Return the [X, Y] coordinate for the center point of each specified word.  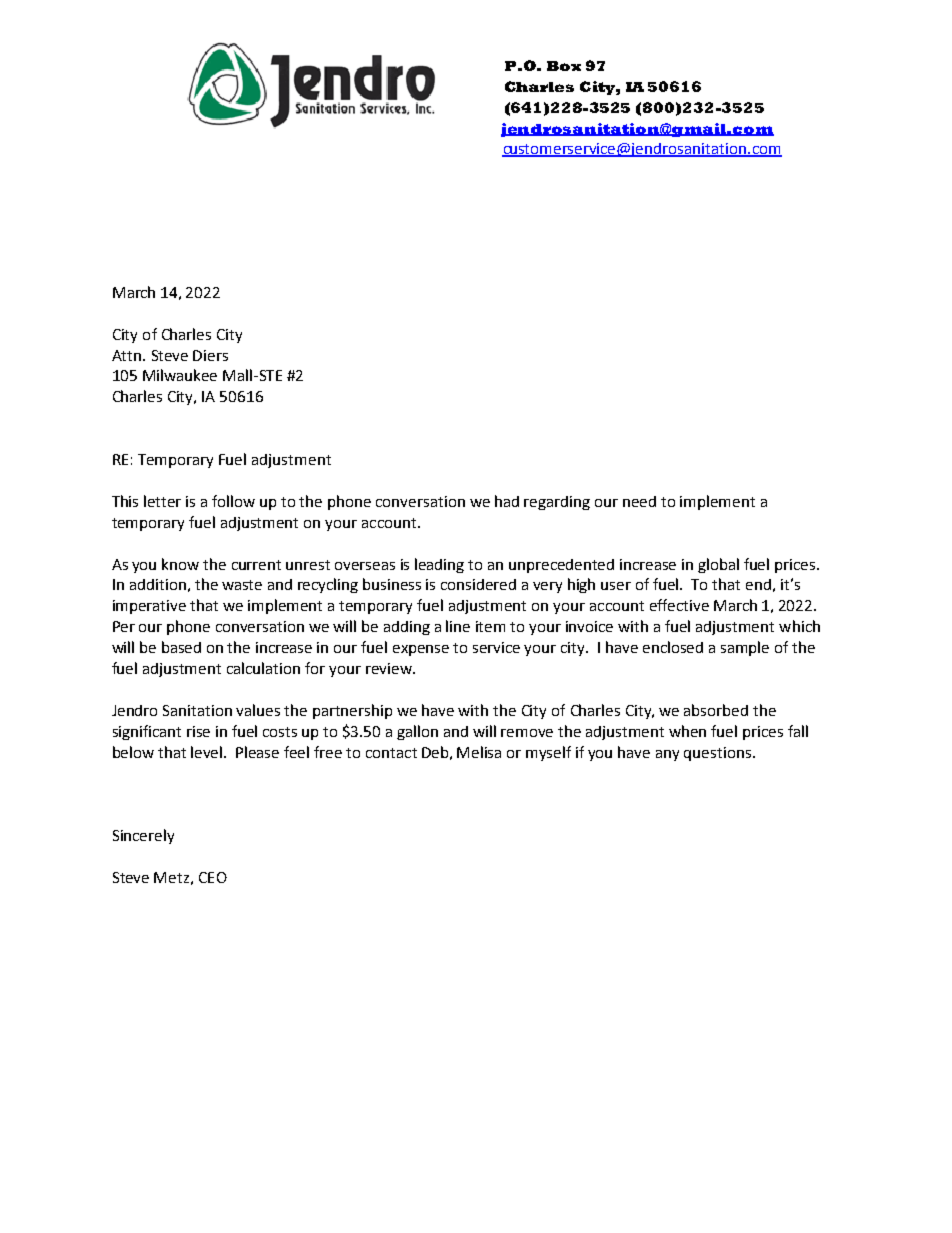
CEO [213, 877]
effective [679, 605]
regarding [557, 503]
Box [564, 66]
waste [242, 585]
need [639, 501]
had [507, 501]
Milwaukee [180, 375]
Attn [128, 355]
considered [478, 584]
